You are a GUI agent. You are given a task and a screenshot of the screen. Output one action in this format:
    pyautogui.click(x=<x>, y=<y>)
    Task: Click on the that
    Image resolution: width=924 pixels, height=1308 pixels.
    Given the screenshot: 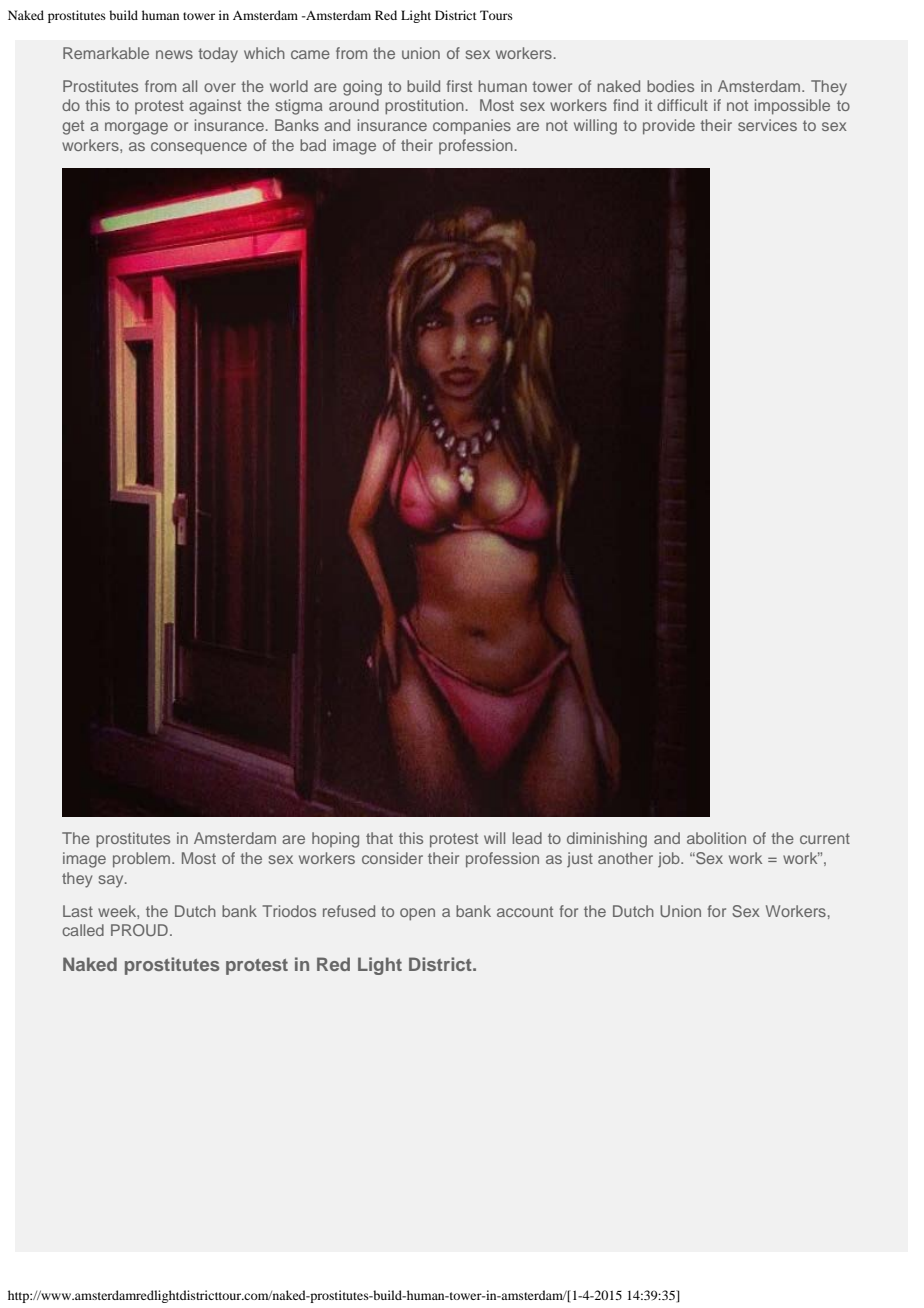 What is the action you would take?
    pyautogui.click(x=379, y=838)
